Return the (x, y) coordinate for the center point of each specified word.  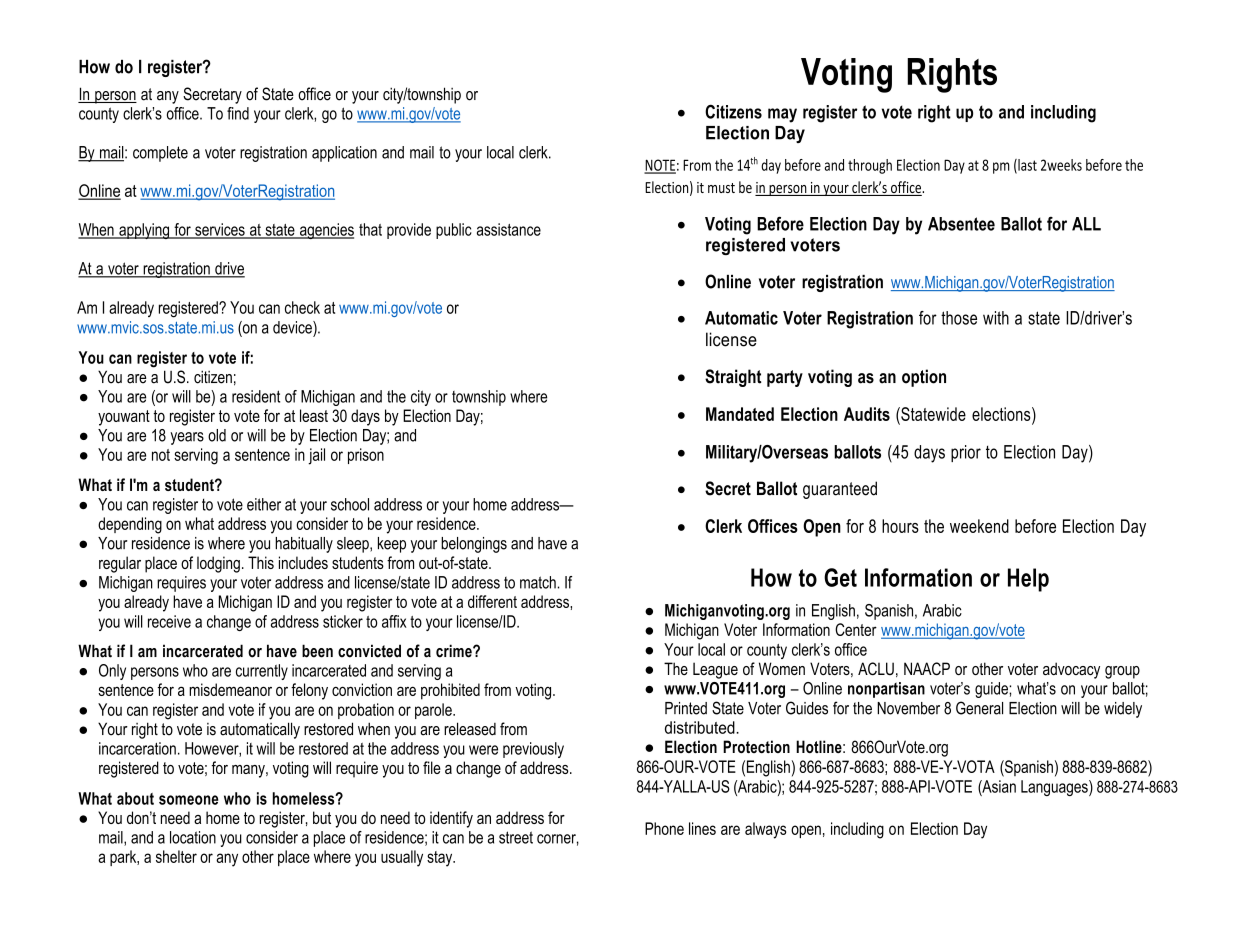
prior (966, 453)
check (302, 307)
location (193, 837)
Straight (733, 378)
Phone (664, 828)
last (1026, 166)
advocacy (1071, 670)
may (782, 115)
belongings (474, 545)
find (238, 113)
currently (262, 672)
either (264, 504)
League (715, 670)
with (996, 318)
